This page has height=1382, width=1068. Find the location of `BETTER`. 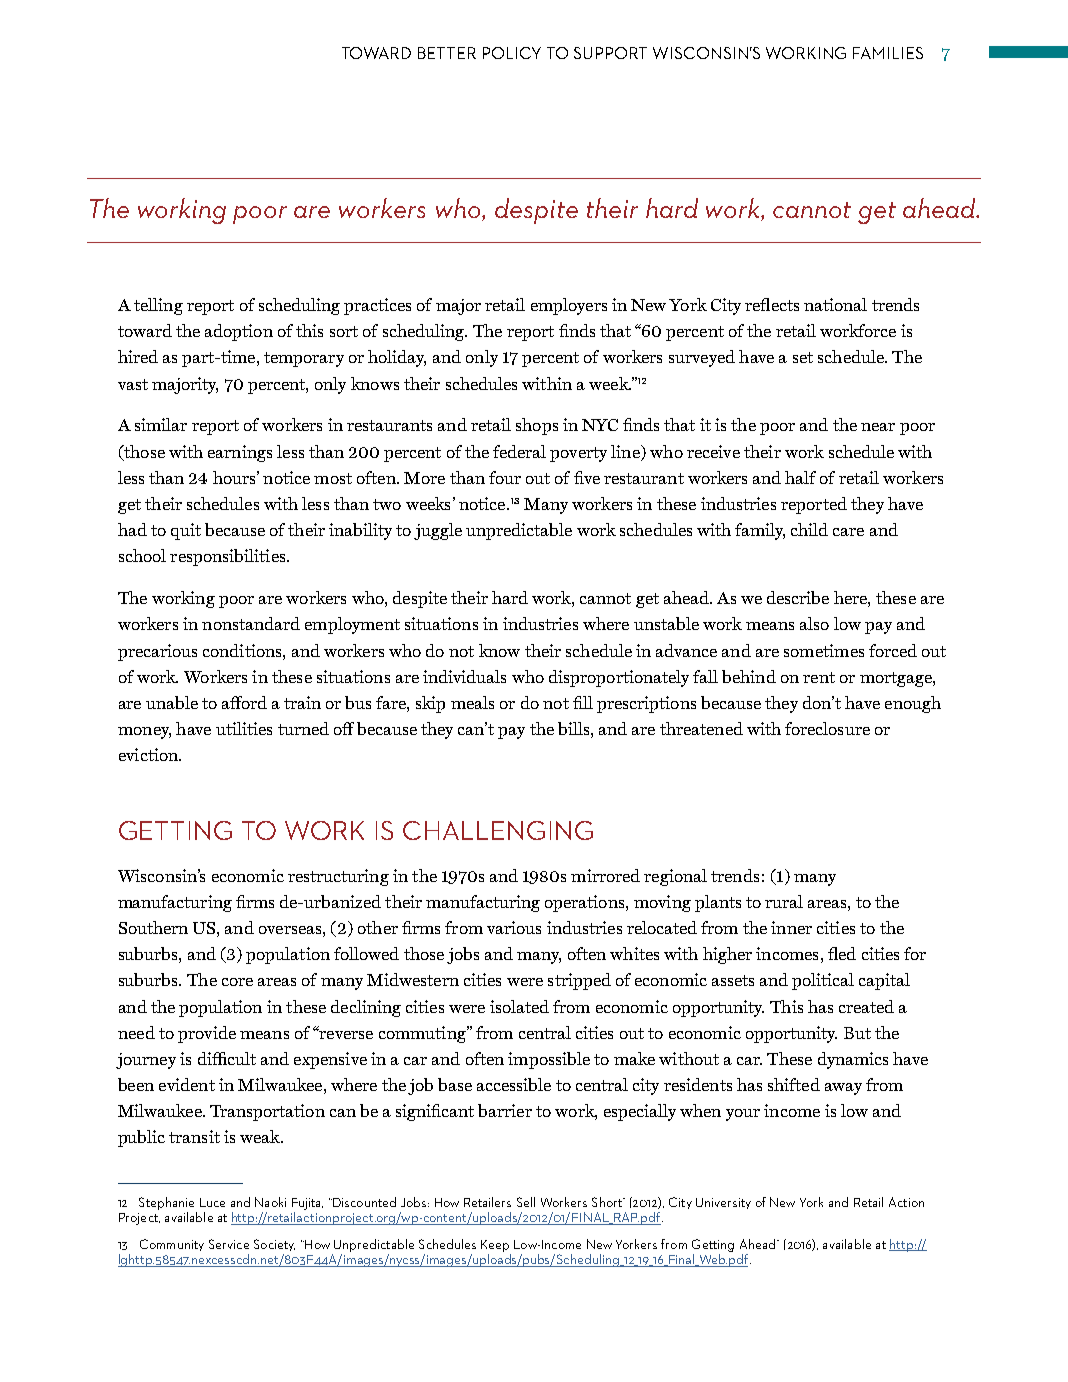

BETTER is located at coordinates (447, 53).
